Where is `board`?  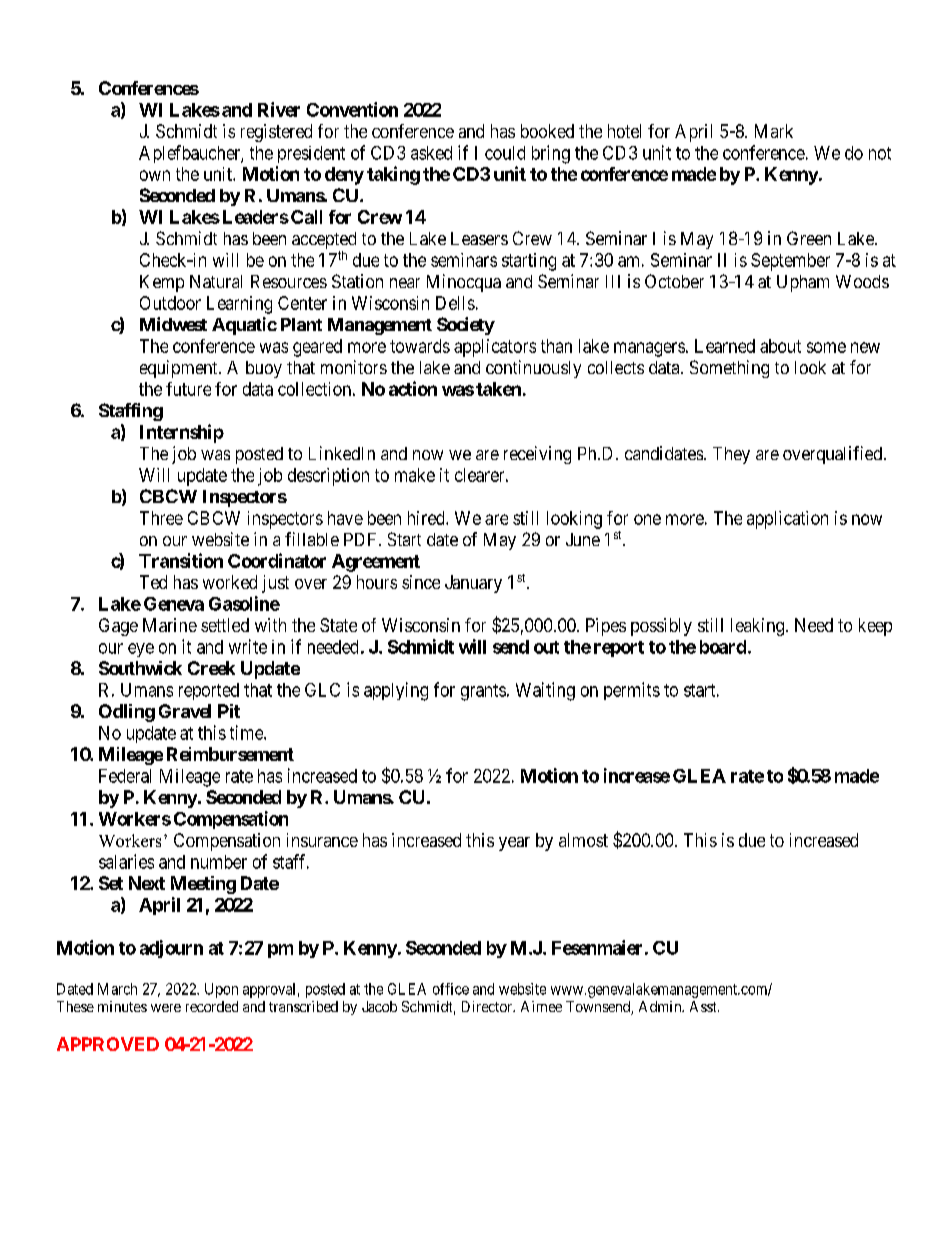
board is located at coordinates (723, 647).
